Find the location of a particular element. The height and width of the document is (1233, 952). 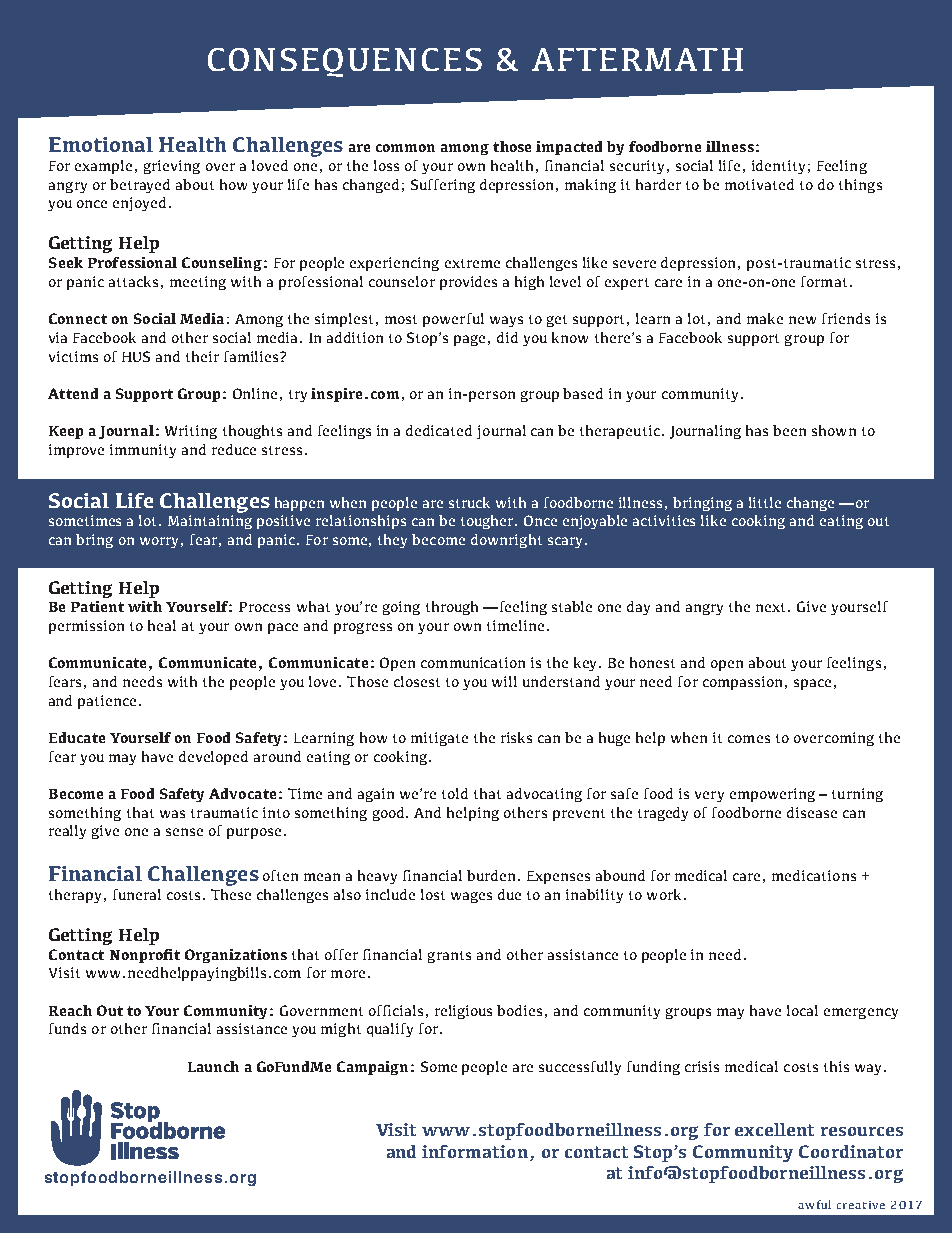

did is located at coordinates (507, 337).
